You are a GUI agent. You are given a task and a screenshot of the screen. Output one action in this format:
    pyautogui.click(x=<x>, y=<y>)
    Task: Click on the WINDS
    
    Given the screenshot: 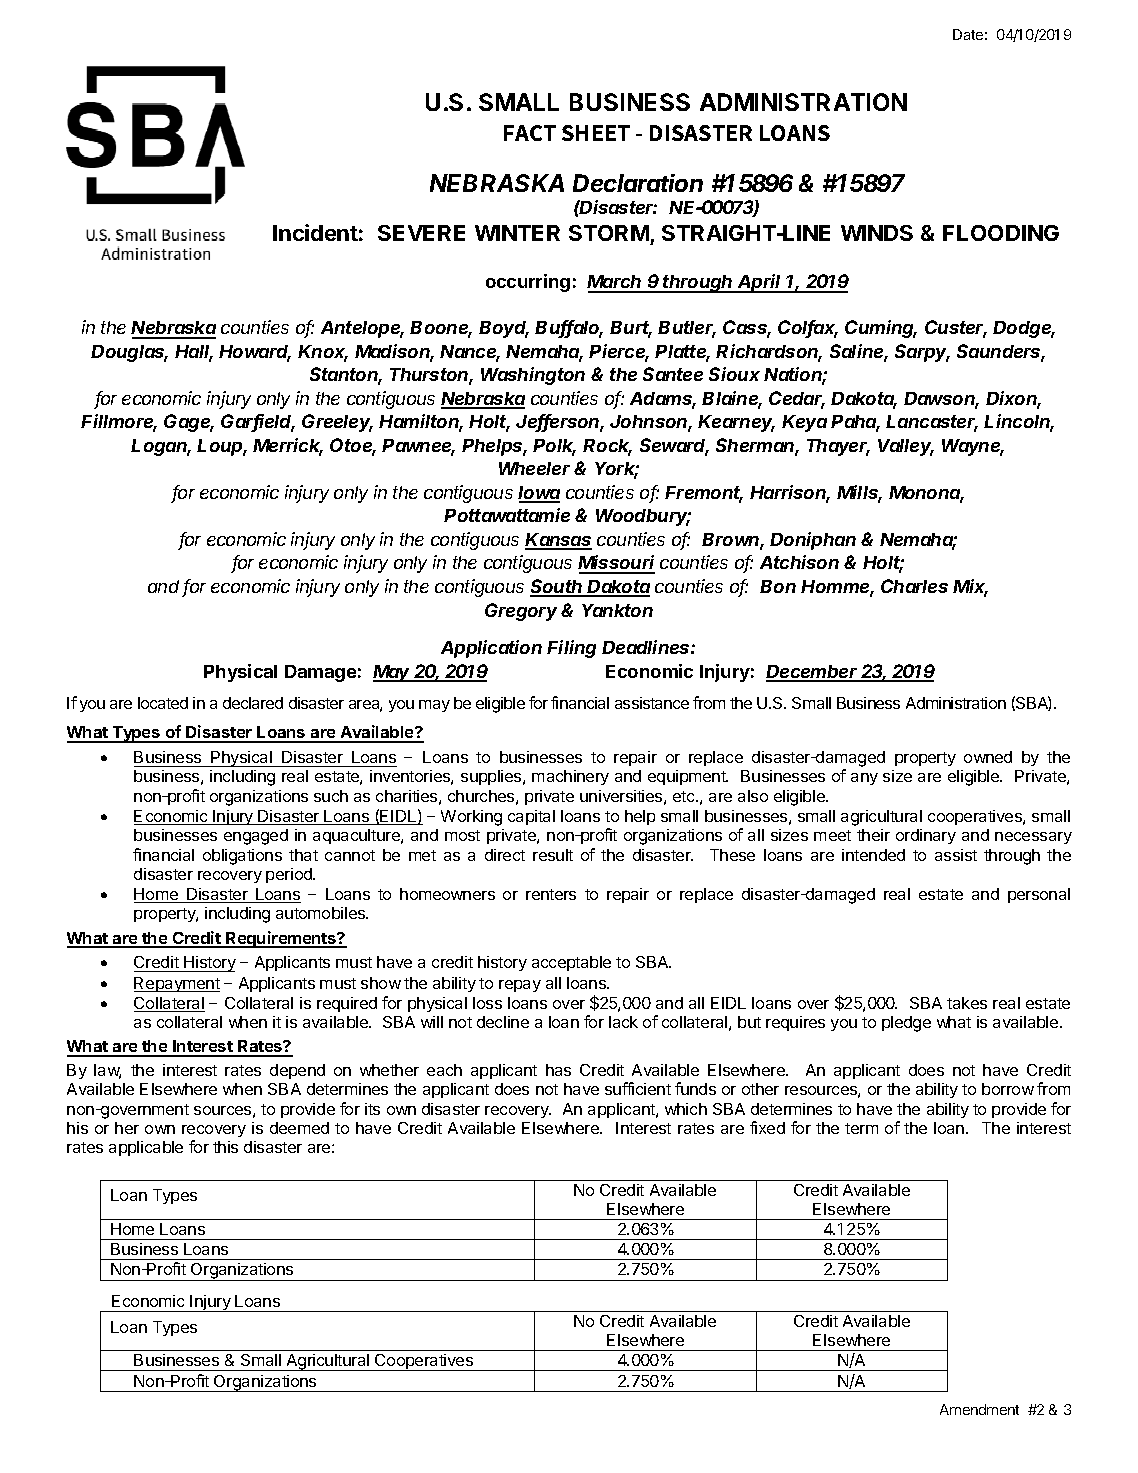 What is the action you would take?
    pyautogui.click(x=877, y=233)
